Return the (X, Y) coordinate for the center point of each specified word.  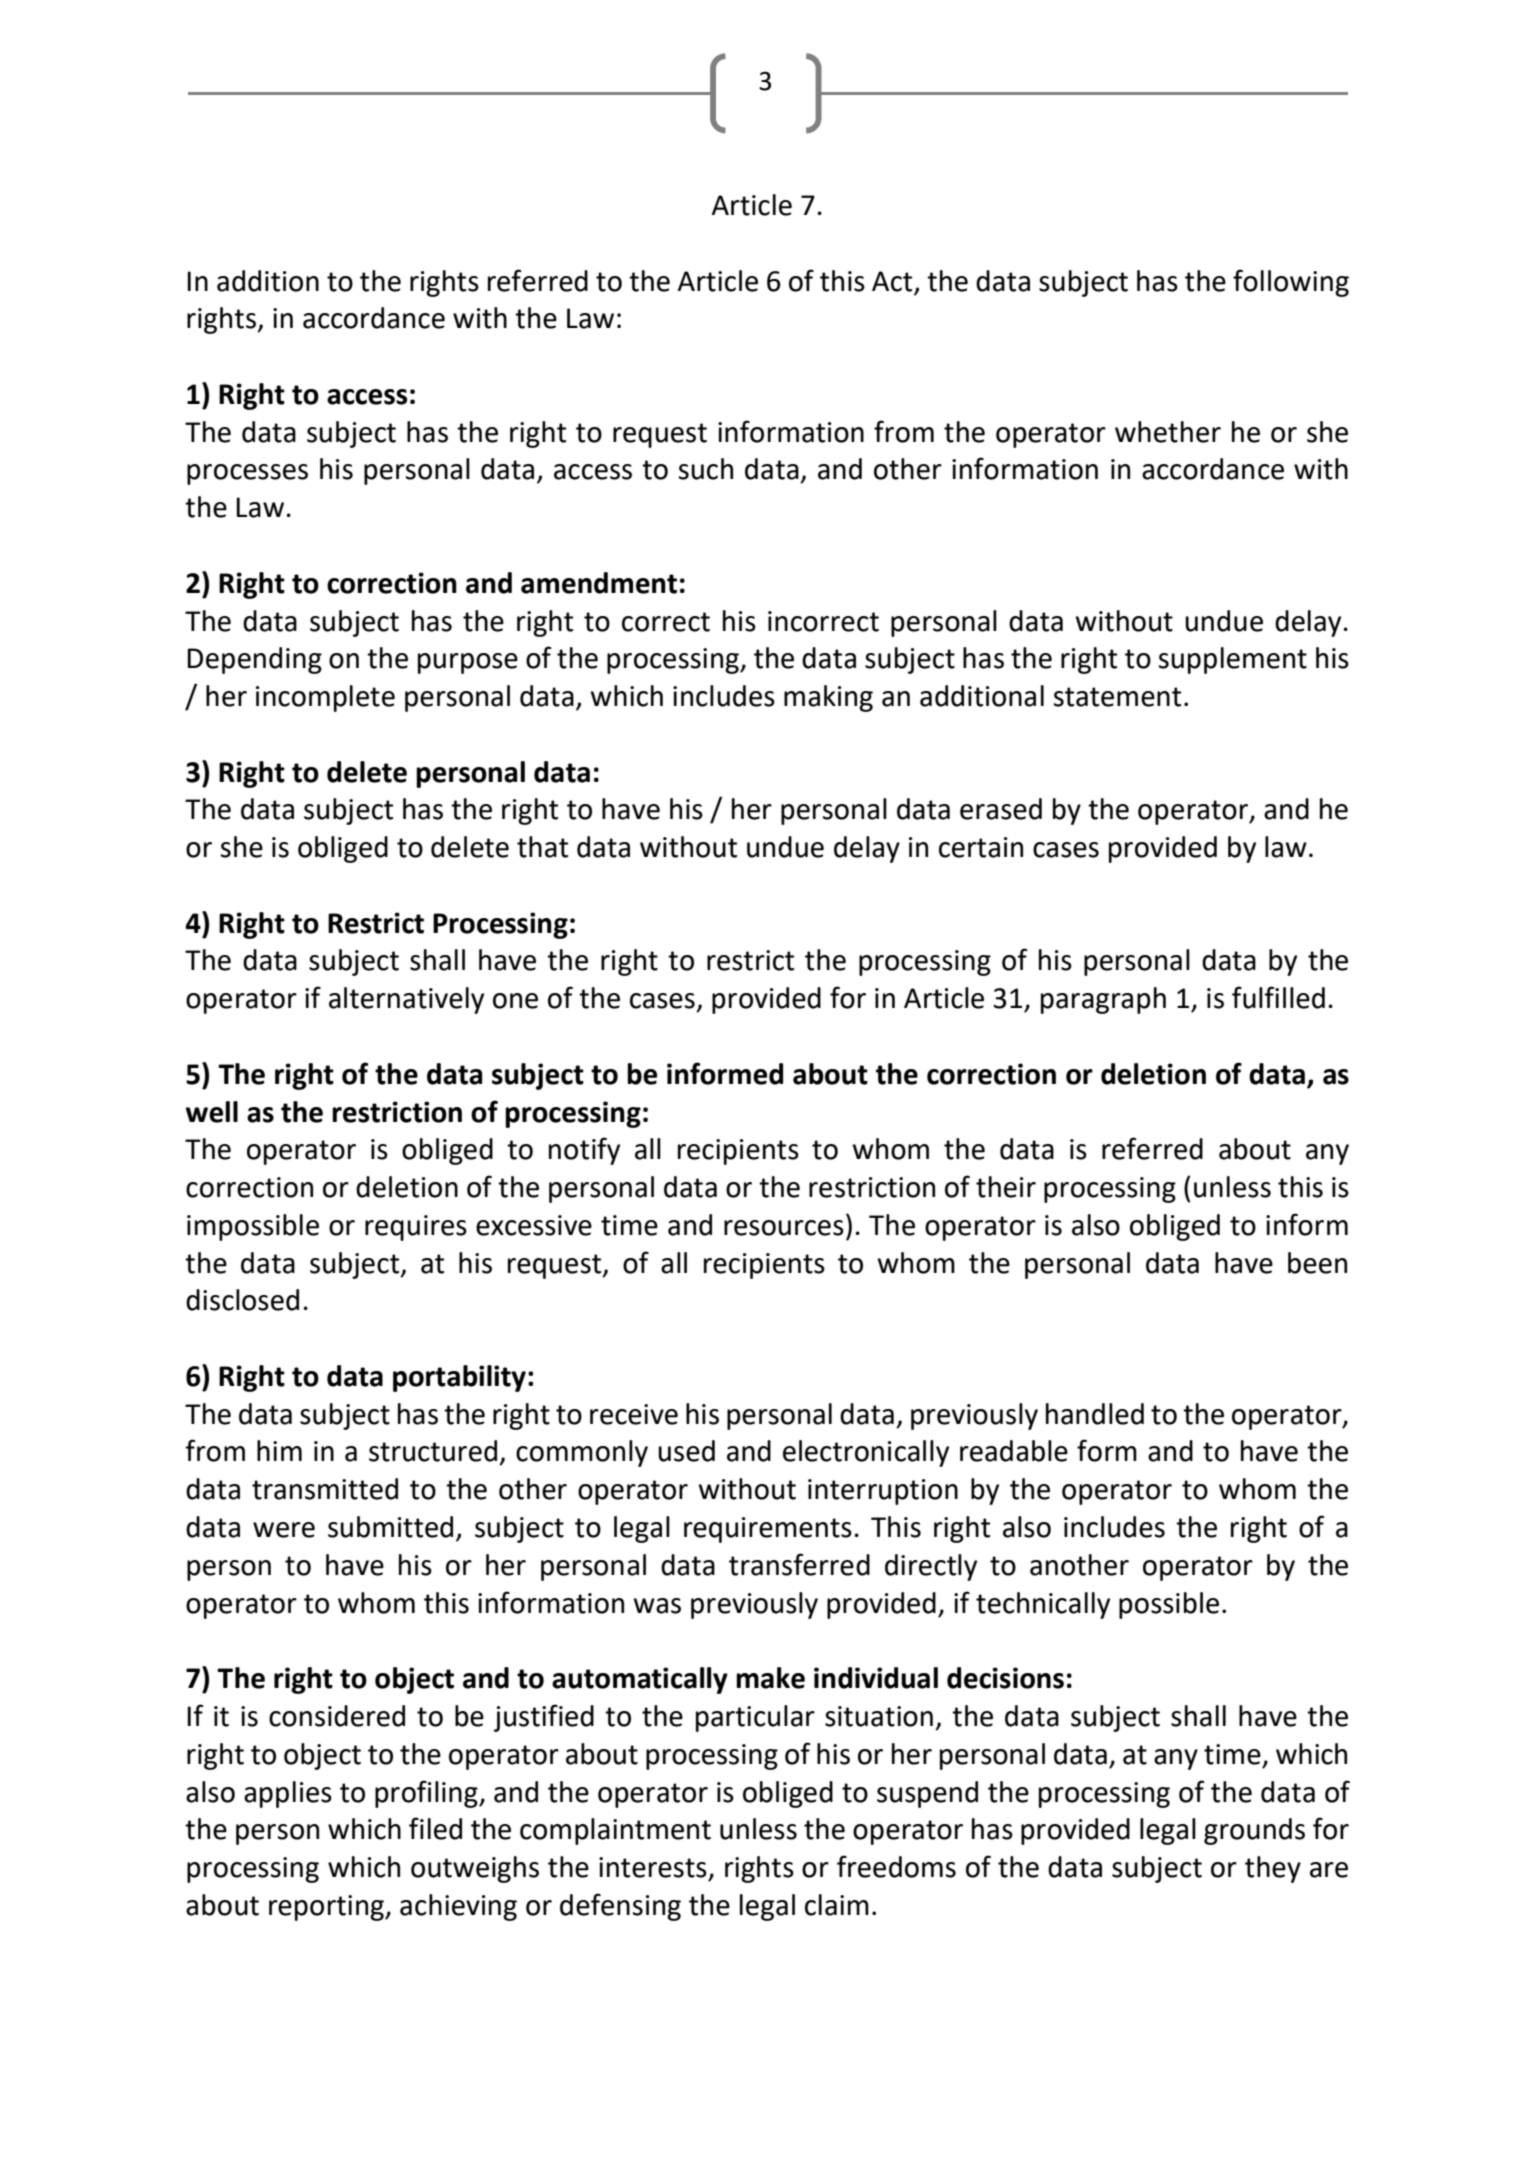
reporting (327, 1908)
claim (837, 1905)
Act (892, 281)
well (211, 1112)
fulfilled (1278, 997)
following (1291, 283)
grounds (1254, 1831)
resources (784, 1228)
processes (247, 474)
